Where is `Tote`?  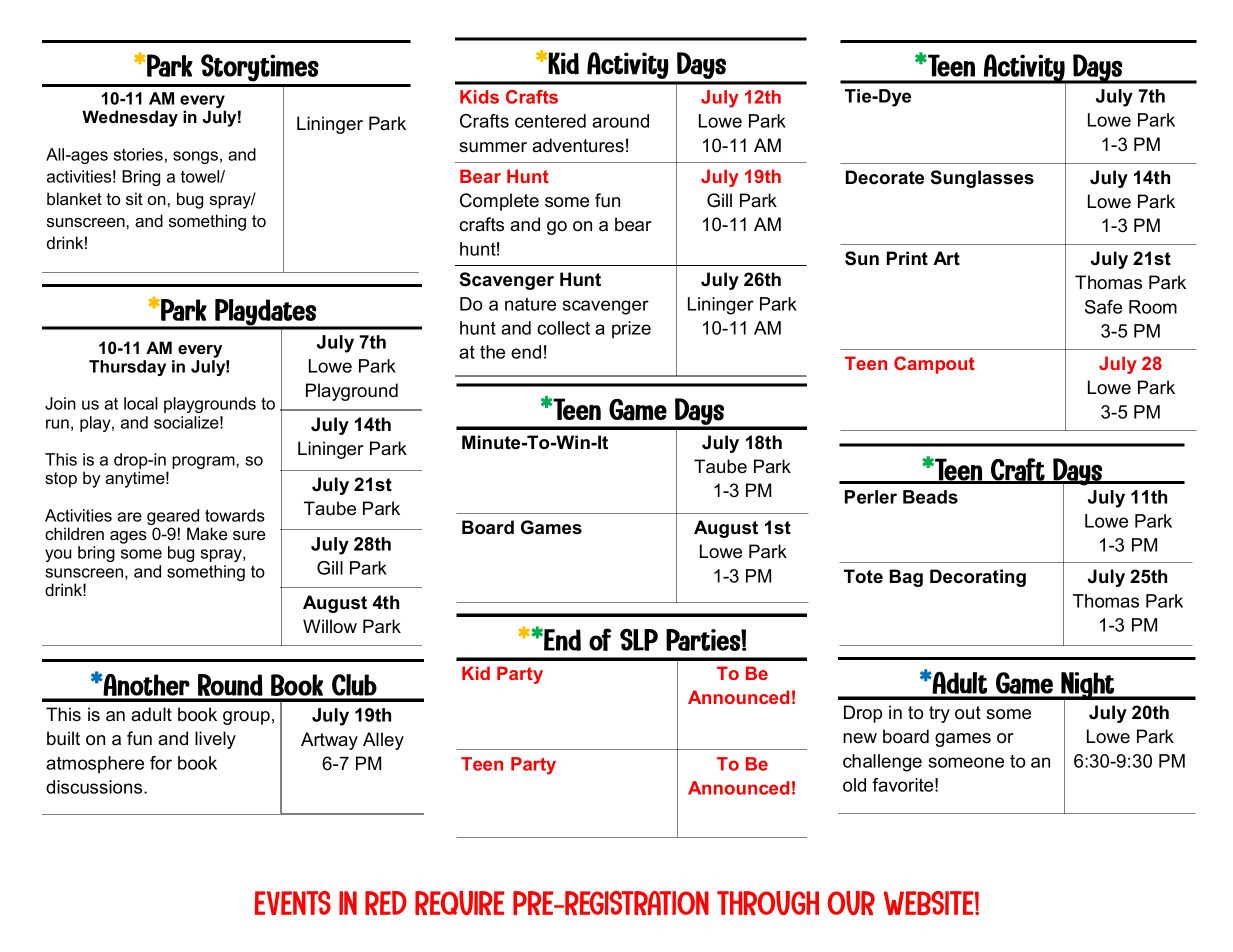
Tote is located at coordinates (863, 576).
